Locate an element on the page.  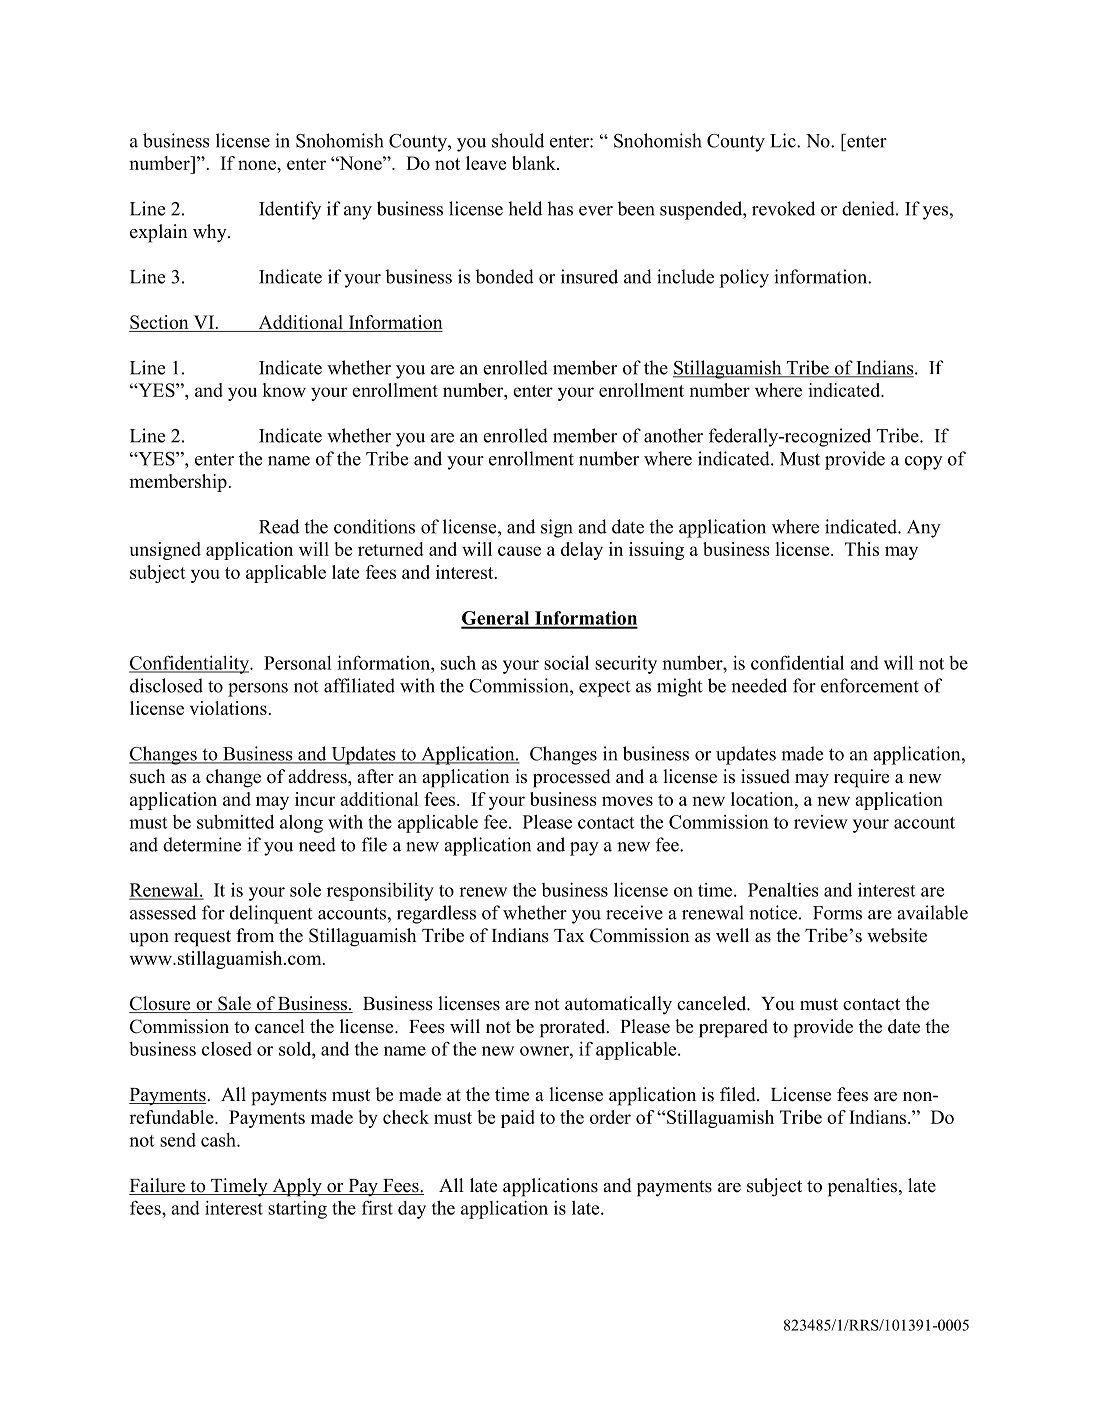
paid is located at coordinates (518, 1119).
